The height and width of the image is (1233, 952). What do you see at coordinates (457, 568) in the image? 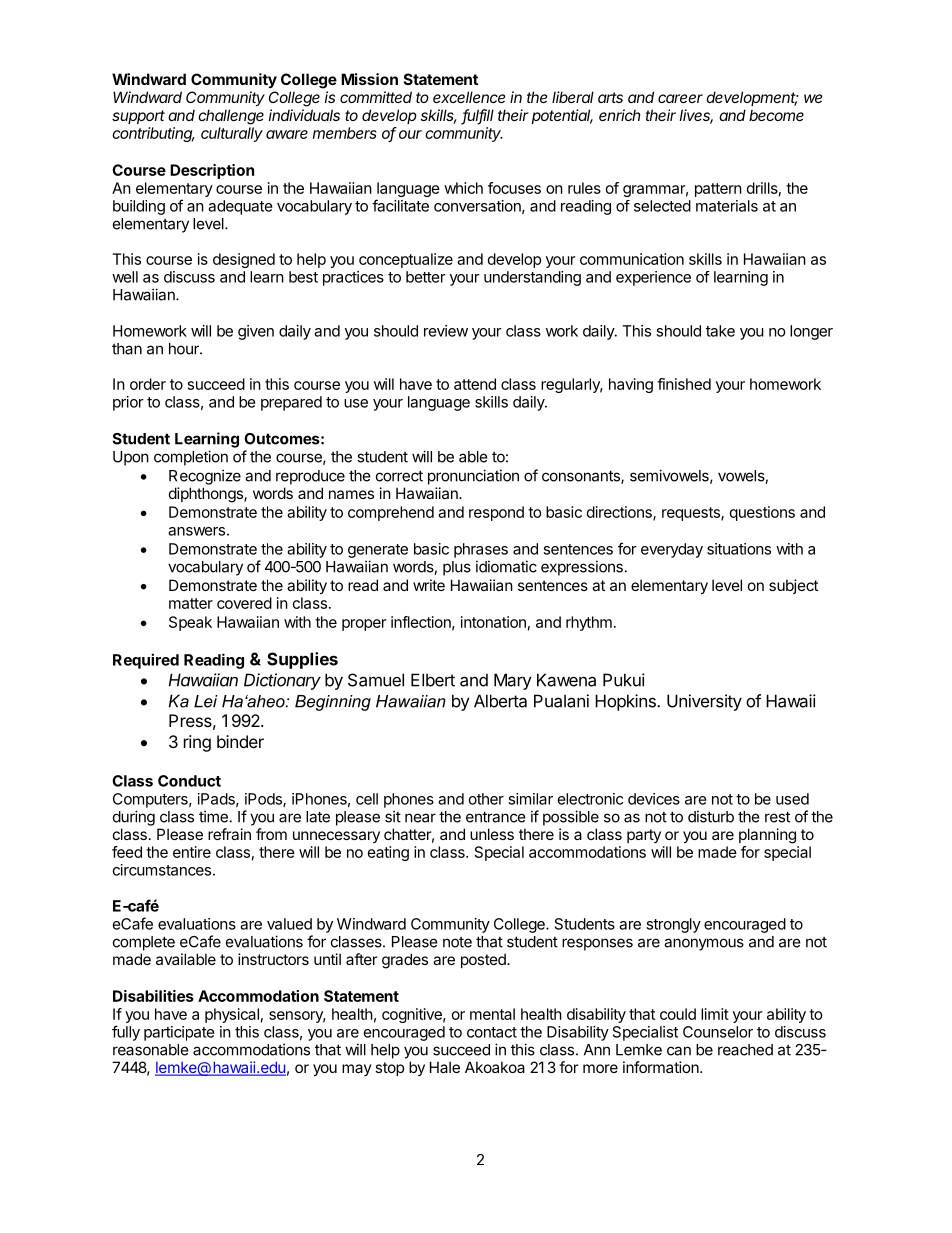
I see `plus` at bounding box center [457, 568].
